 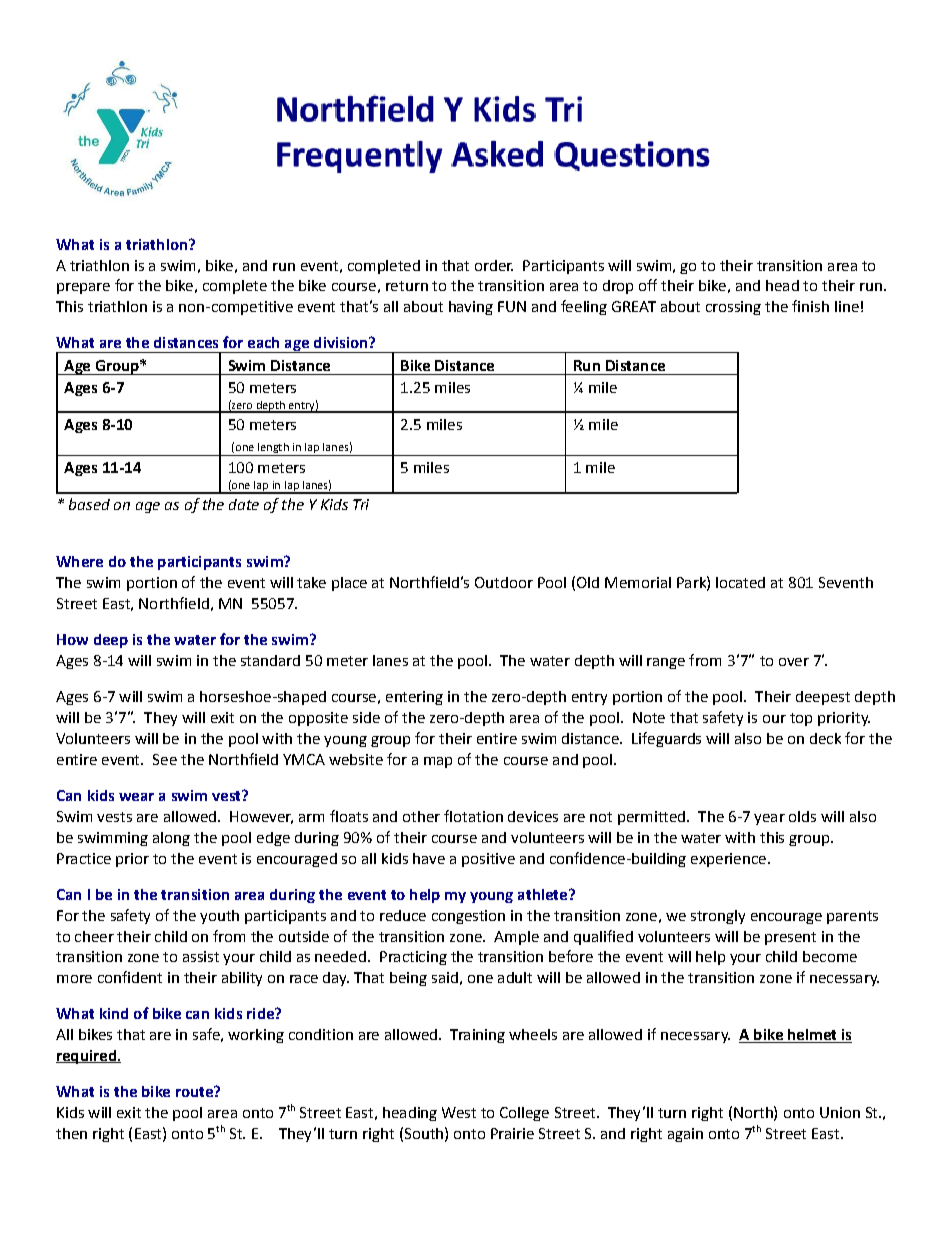 I want to click on crossing, so click(x=733, y=308).
